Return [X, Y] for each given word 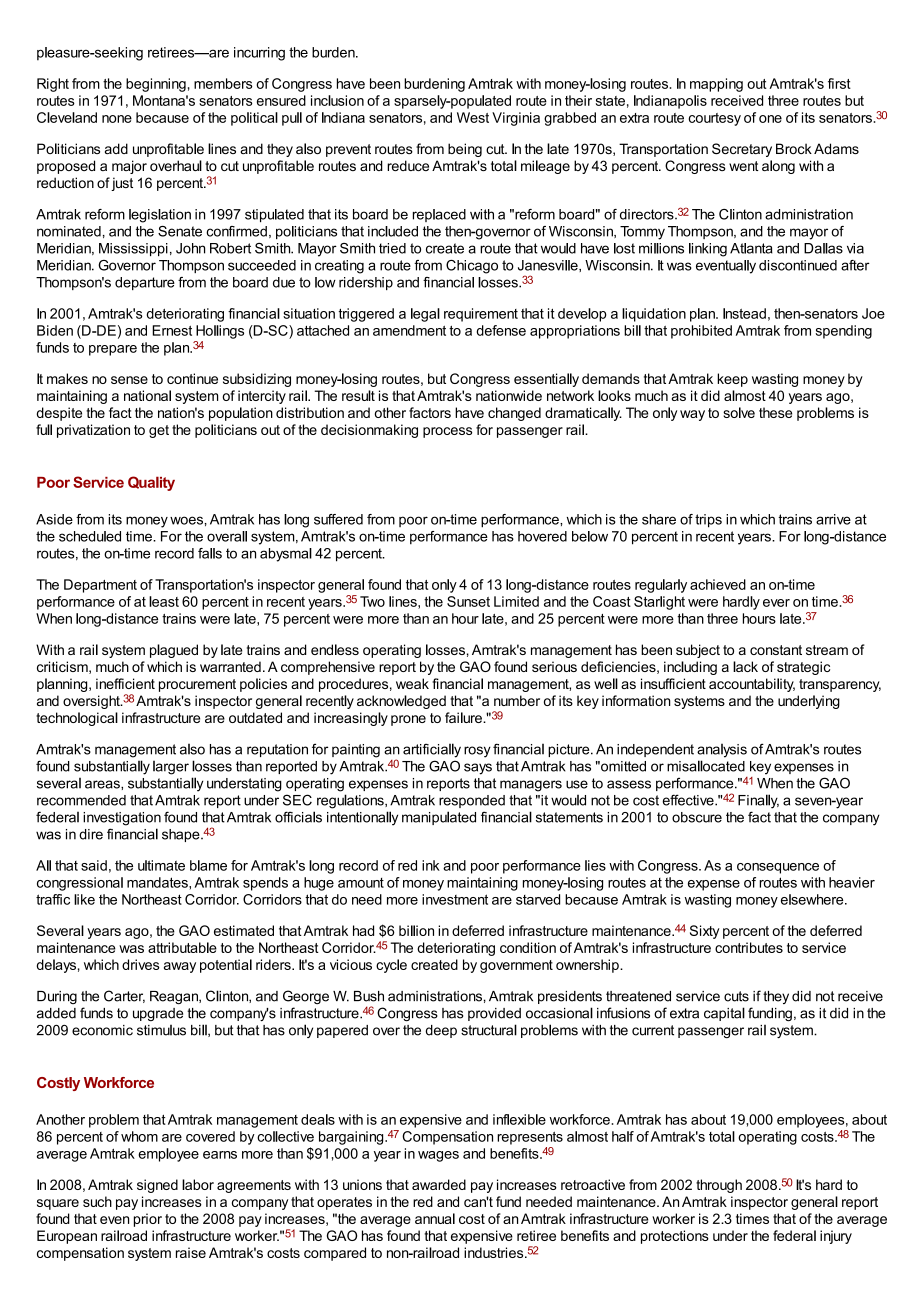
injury [836, 1237]
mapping [716, 85]
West [473, 117]
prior [148, 1220]
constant [776, 650]
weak [412, 683]
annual [435, 1218]
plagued [174, 651]
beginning [156, 85]
